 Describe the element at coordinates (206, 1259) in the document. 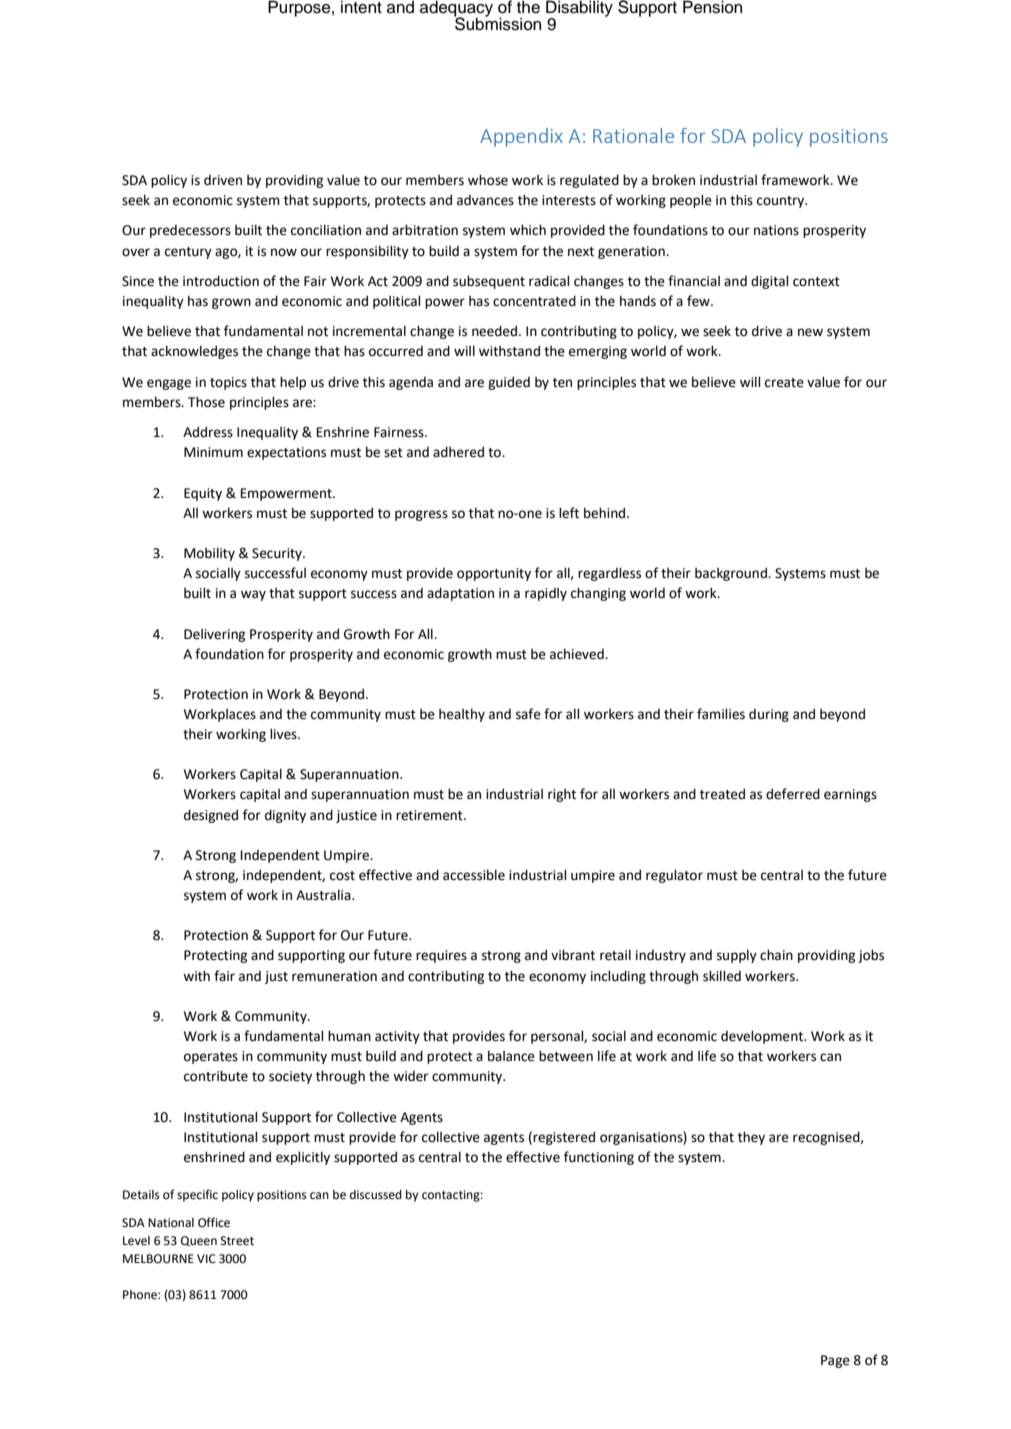

I see `VIC` at that location.
